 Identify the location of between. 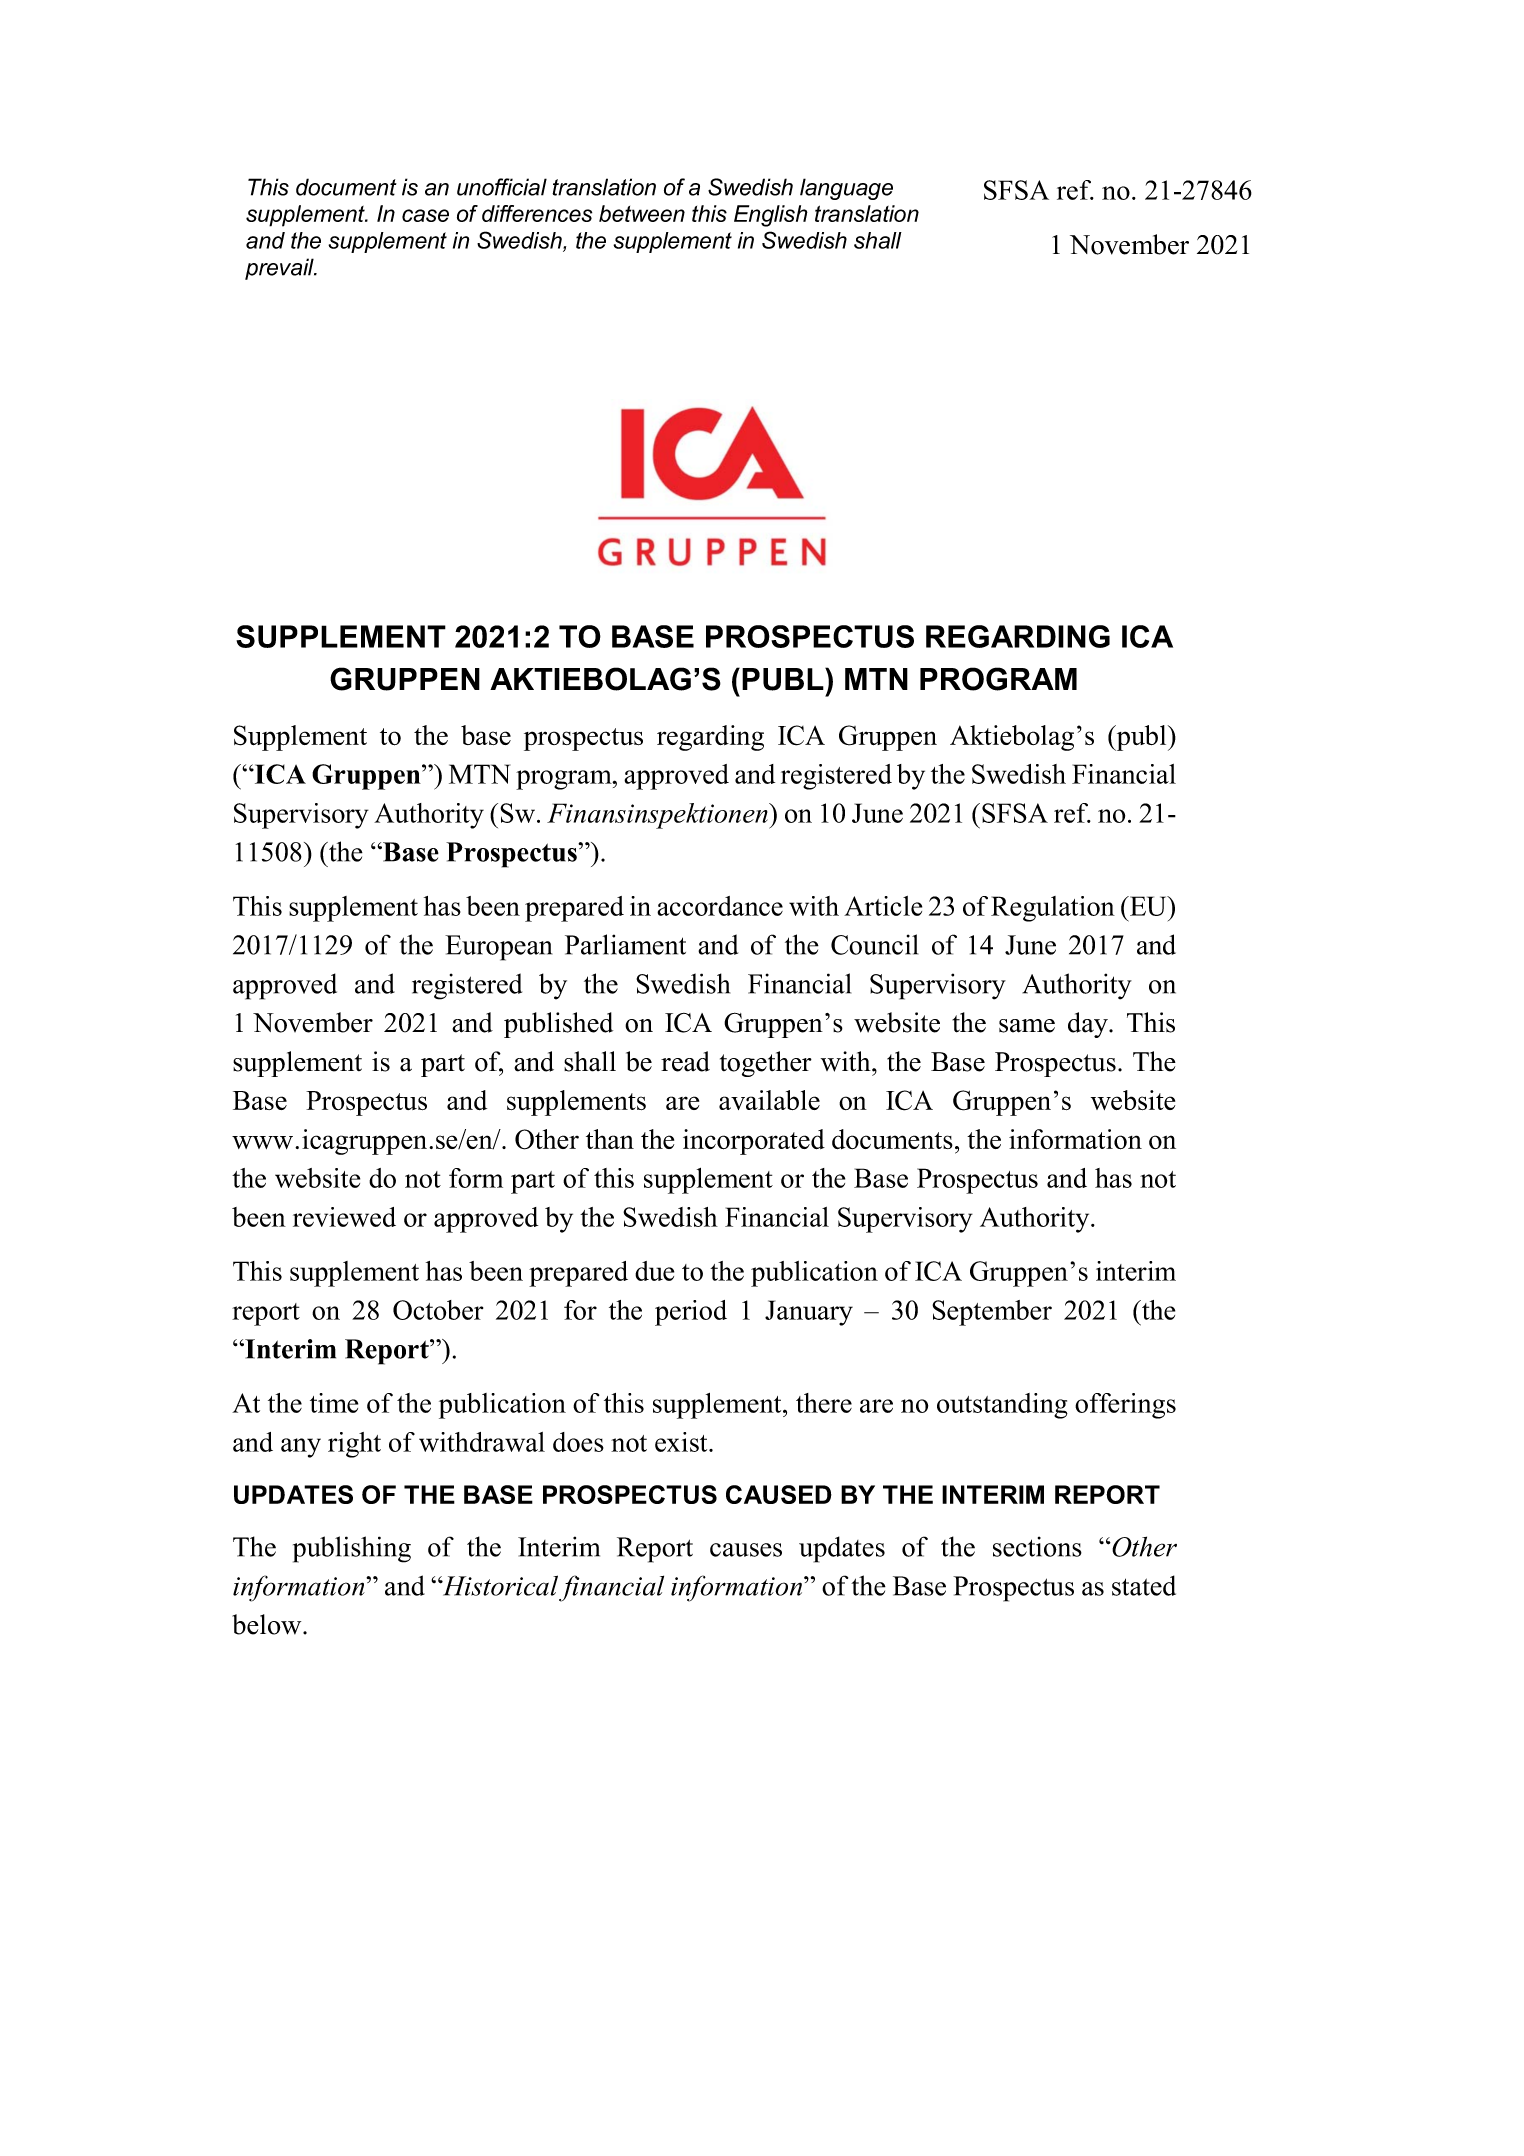
(642, 213).
